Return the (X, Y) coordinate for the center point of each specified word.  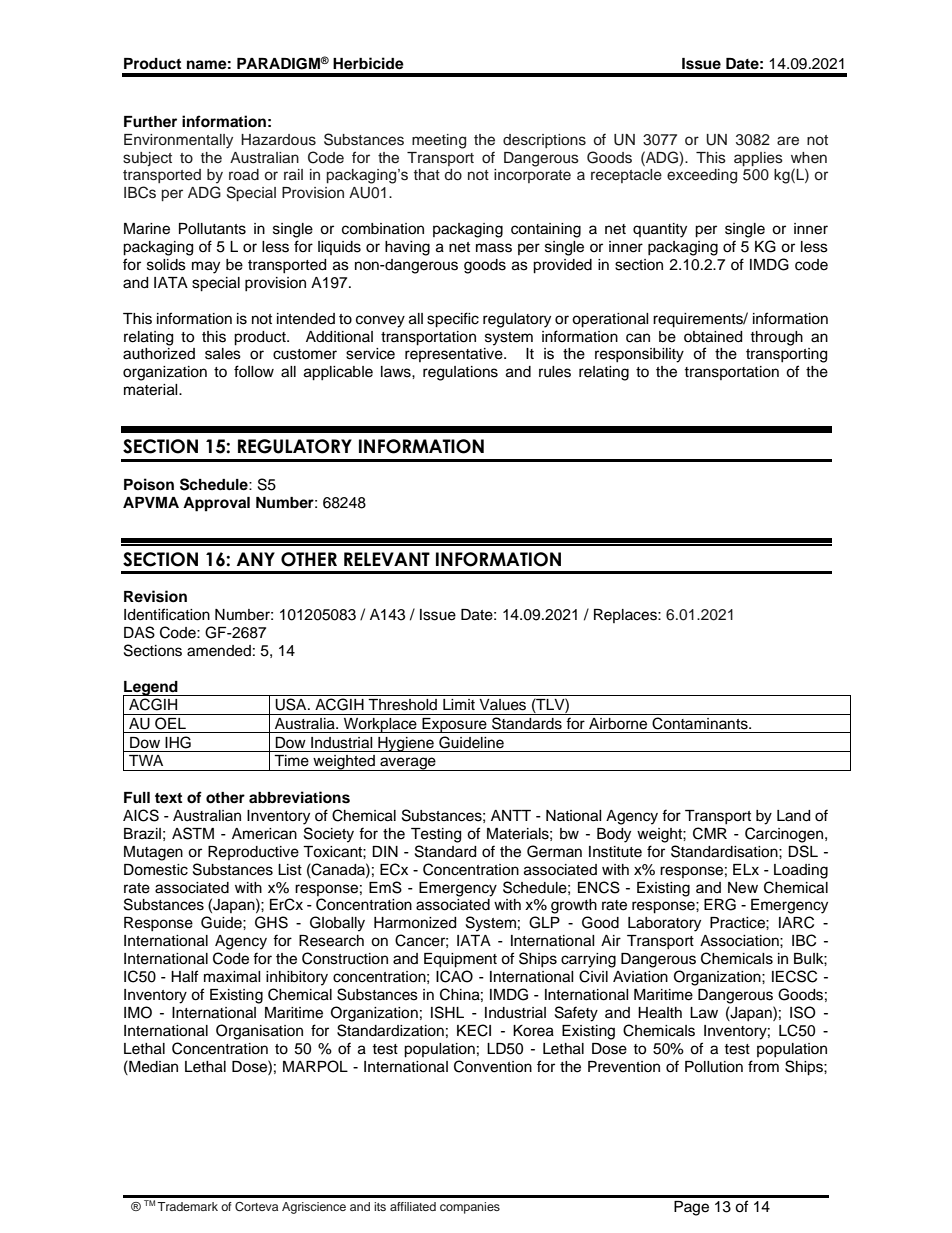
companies (470, 1208)
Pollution (714, 1067)
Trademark (187, 1206)
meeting (439, 141)
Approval (216, 504)
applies (758, 159)
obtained (713, 337)
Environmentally (178, 141)
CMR (710, 833)
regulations (460, 373)
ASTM (193, 833)
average (408, 764)
